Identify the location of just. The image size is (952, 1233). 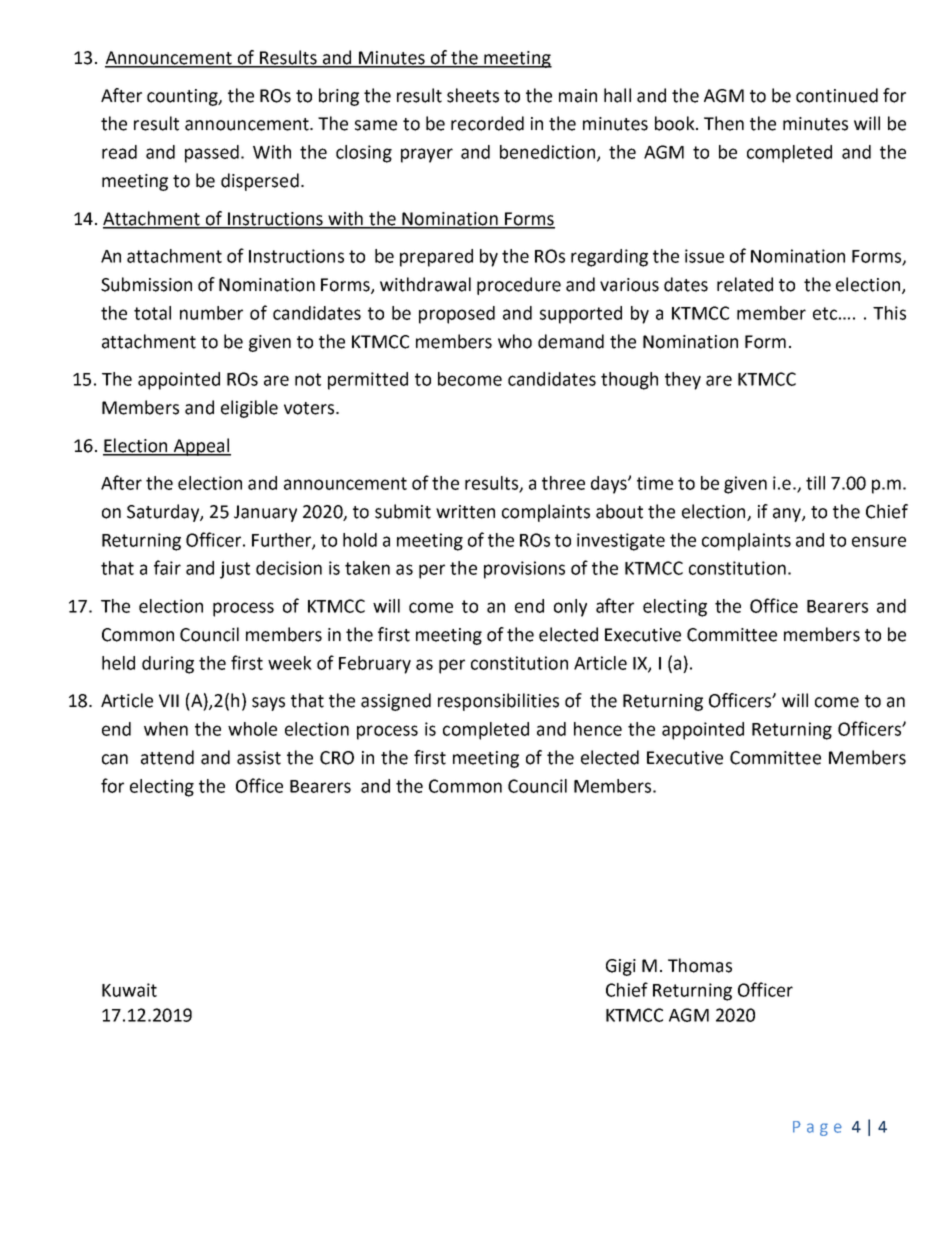
(235, 570).
